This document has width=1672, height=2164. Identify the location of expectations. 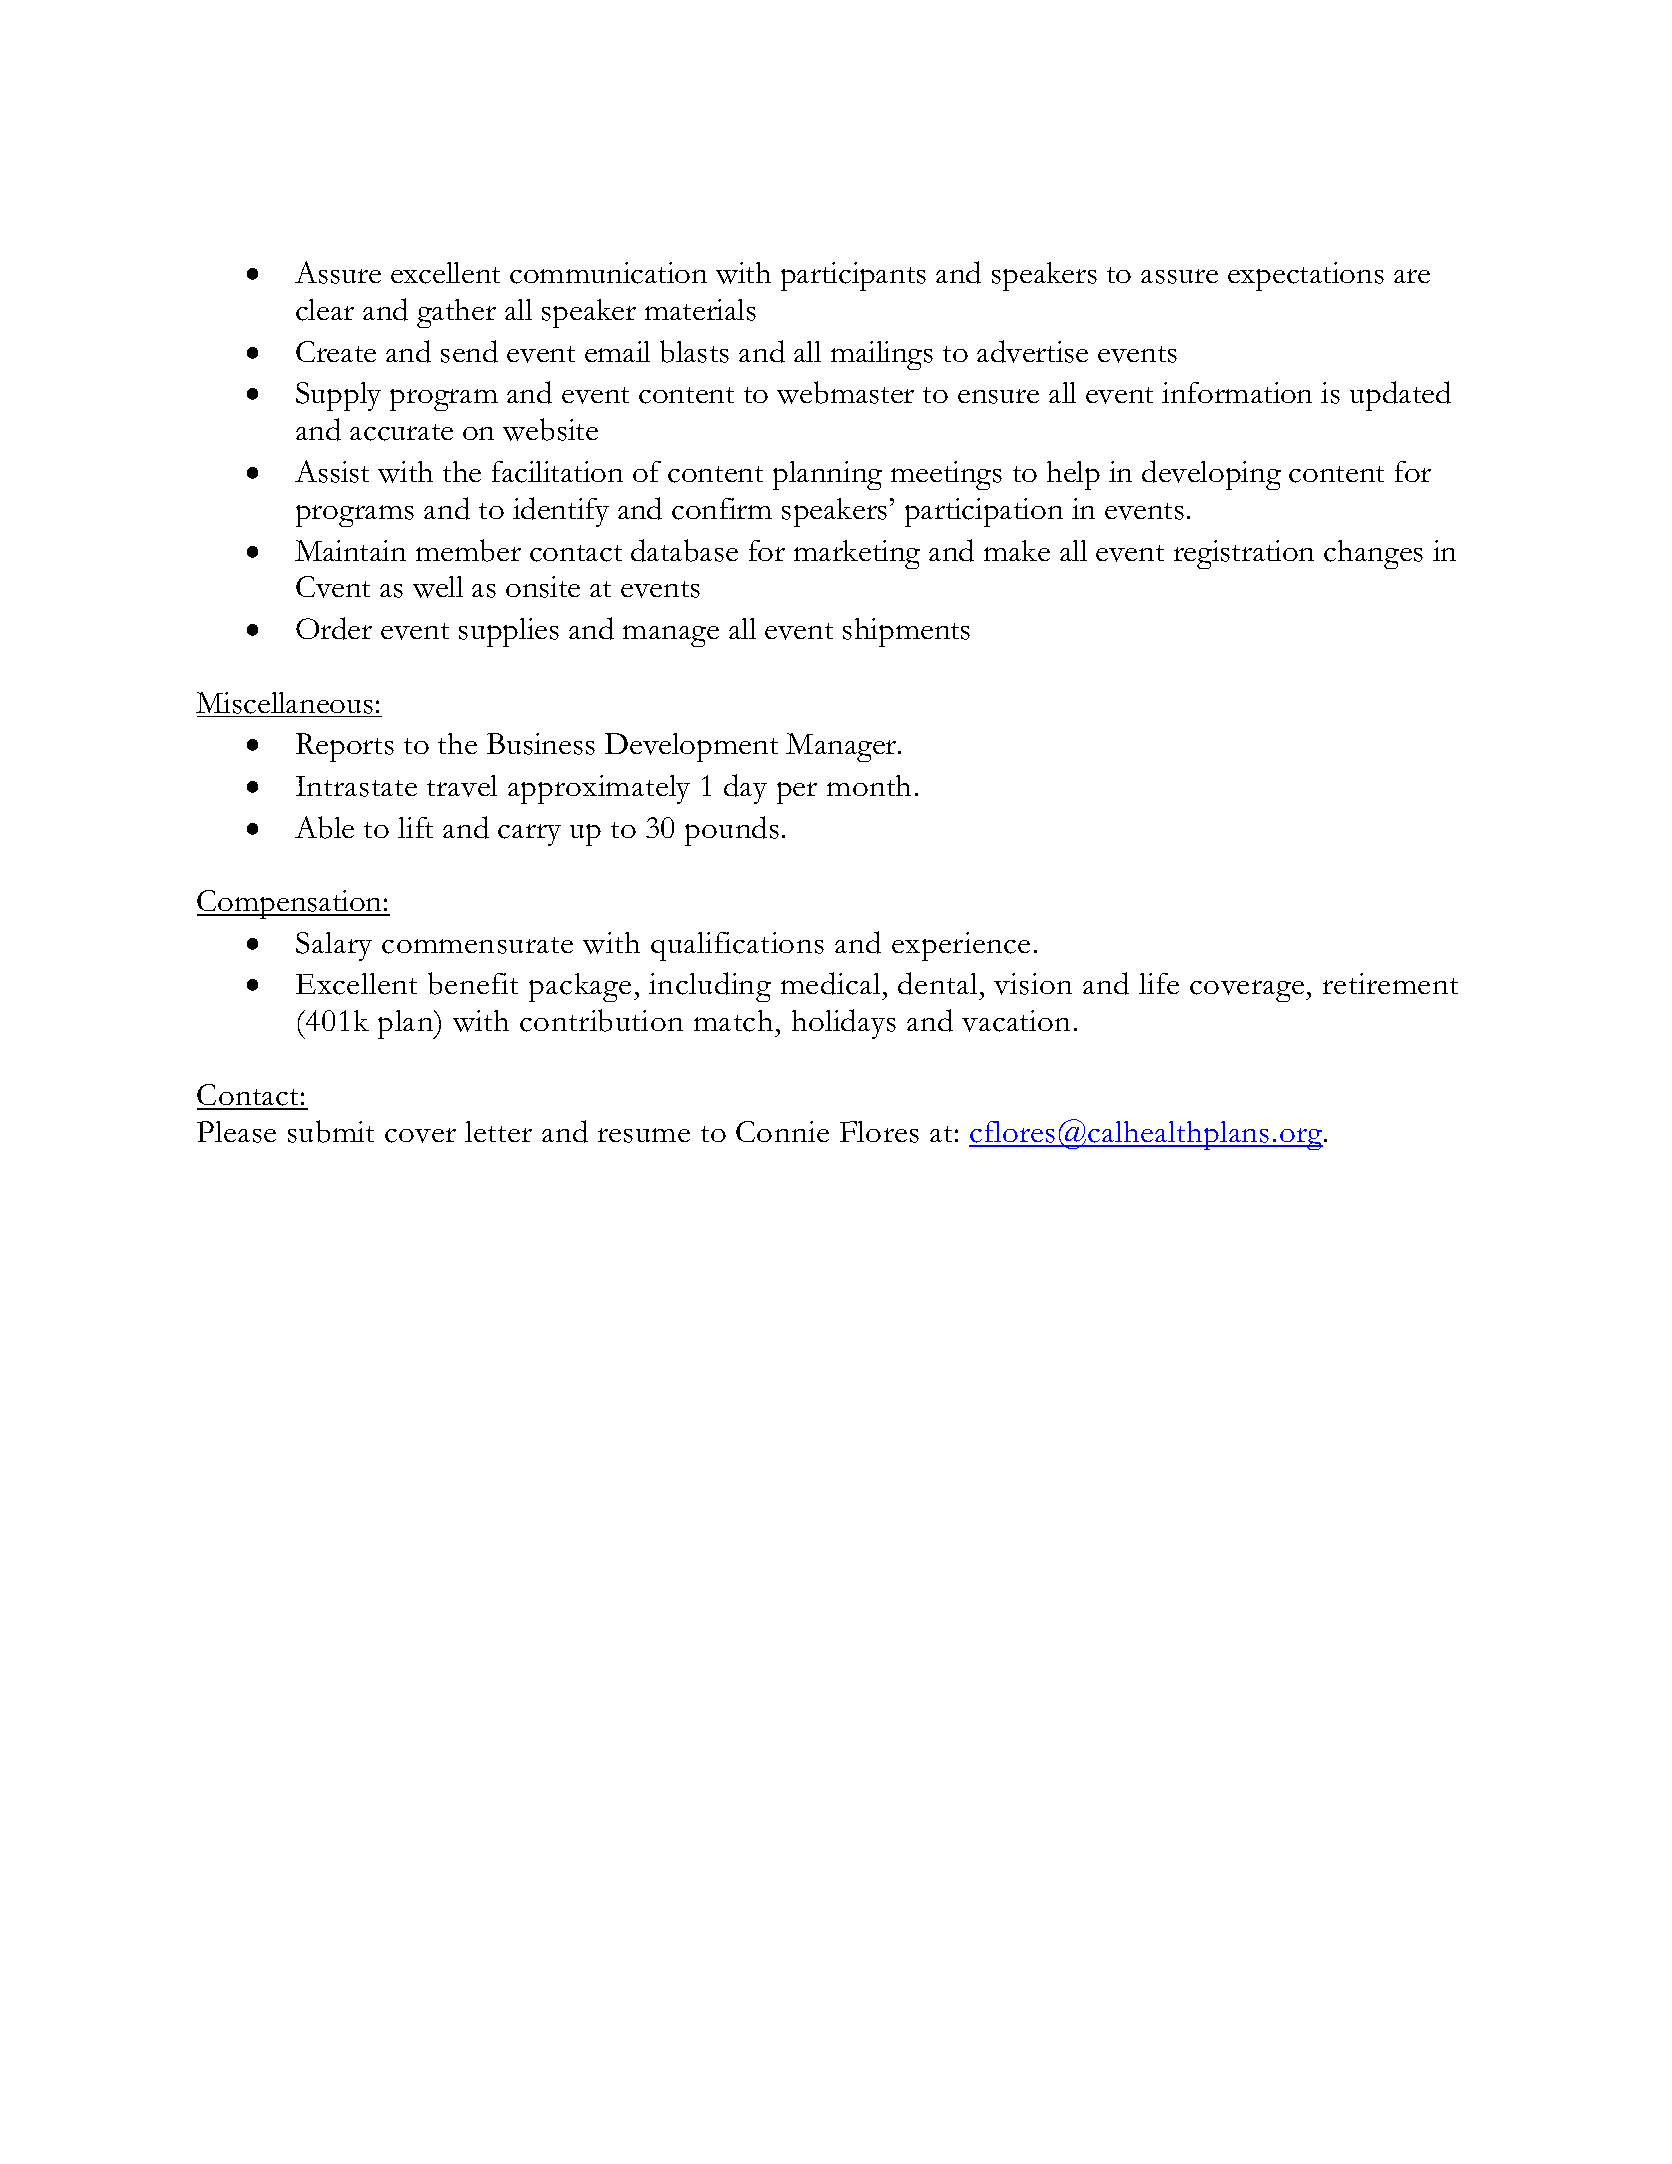
(1306, 276).
